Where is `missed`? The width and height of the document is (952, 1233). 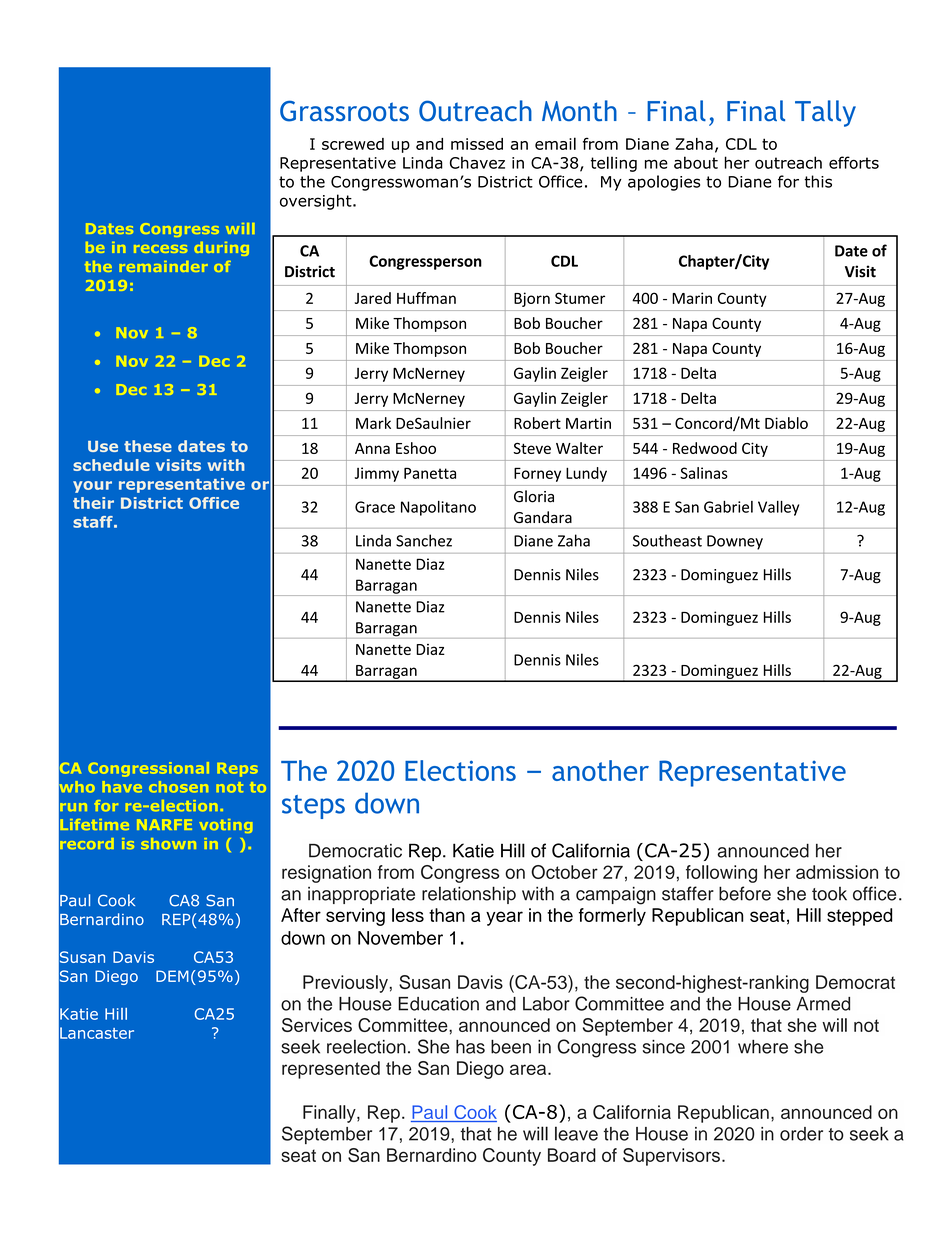
missed is located at coordinates (477, 144).
